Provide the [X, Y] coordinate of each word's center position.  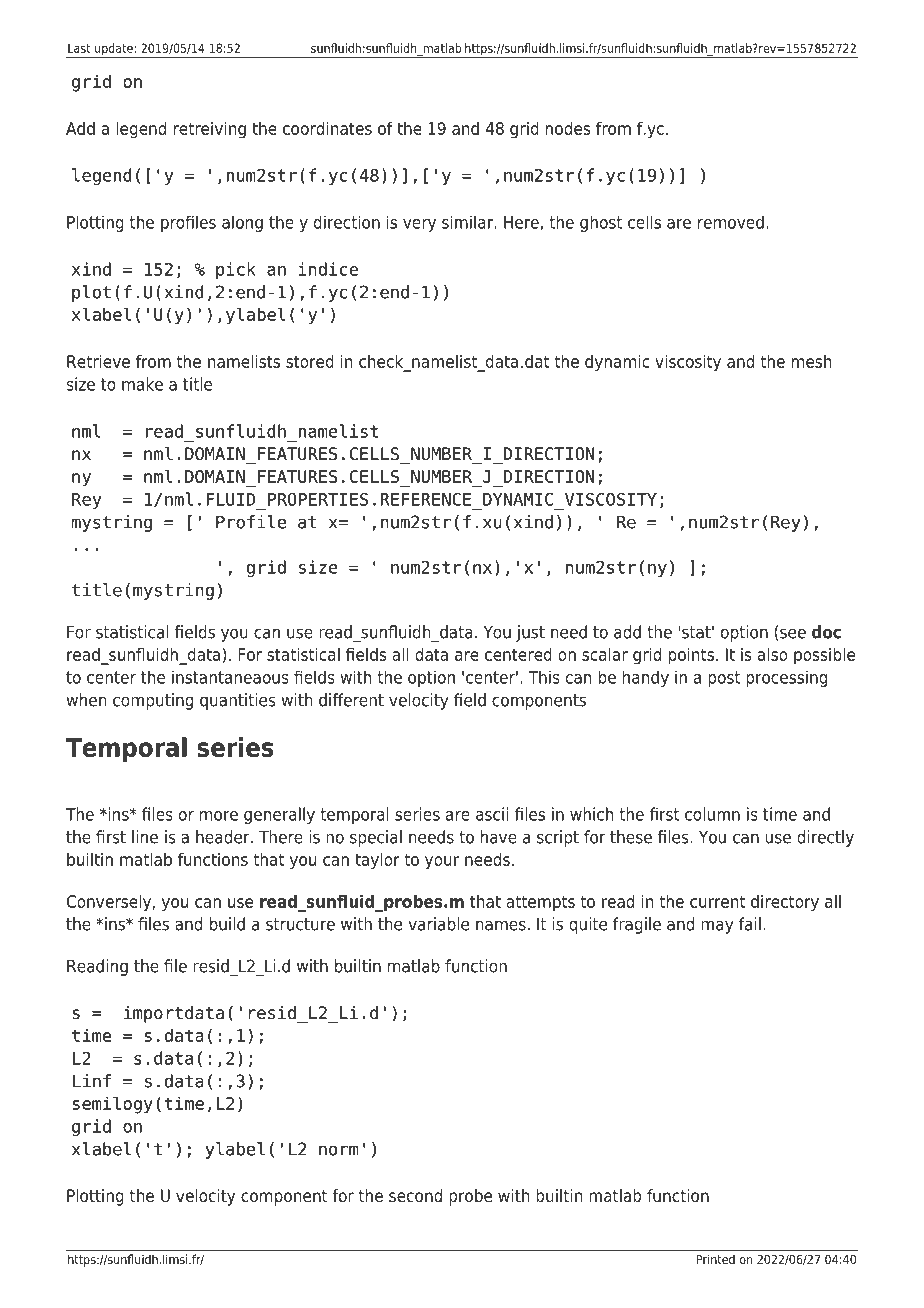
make [142, 384]
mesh [811, 361]
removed [731, 222]
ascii [492, 814]
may [717, 927]
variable [438, 924]
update [114, 50]
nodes [568, 128]
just [530, 633]
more [219, 816]
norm [339, 1150]
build [227, 924]
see [793, 633]
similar [468, 222]
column [712, 814]
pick [236, 270]
